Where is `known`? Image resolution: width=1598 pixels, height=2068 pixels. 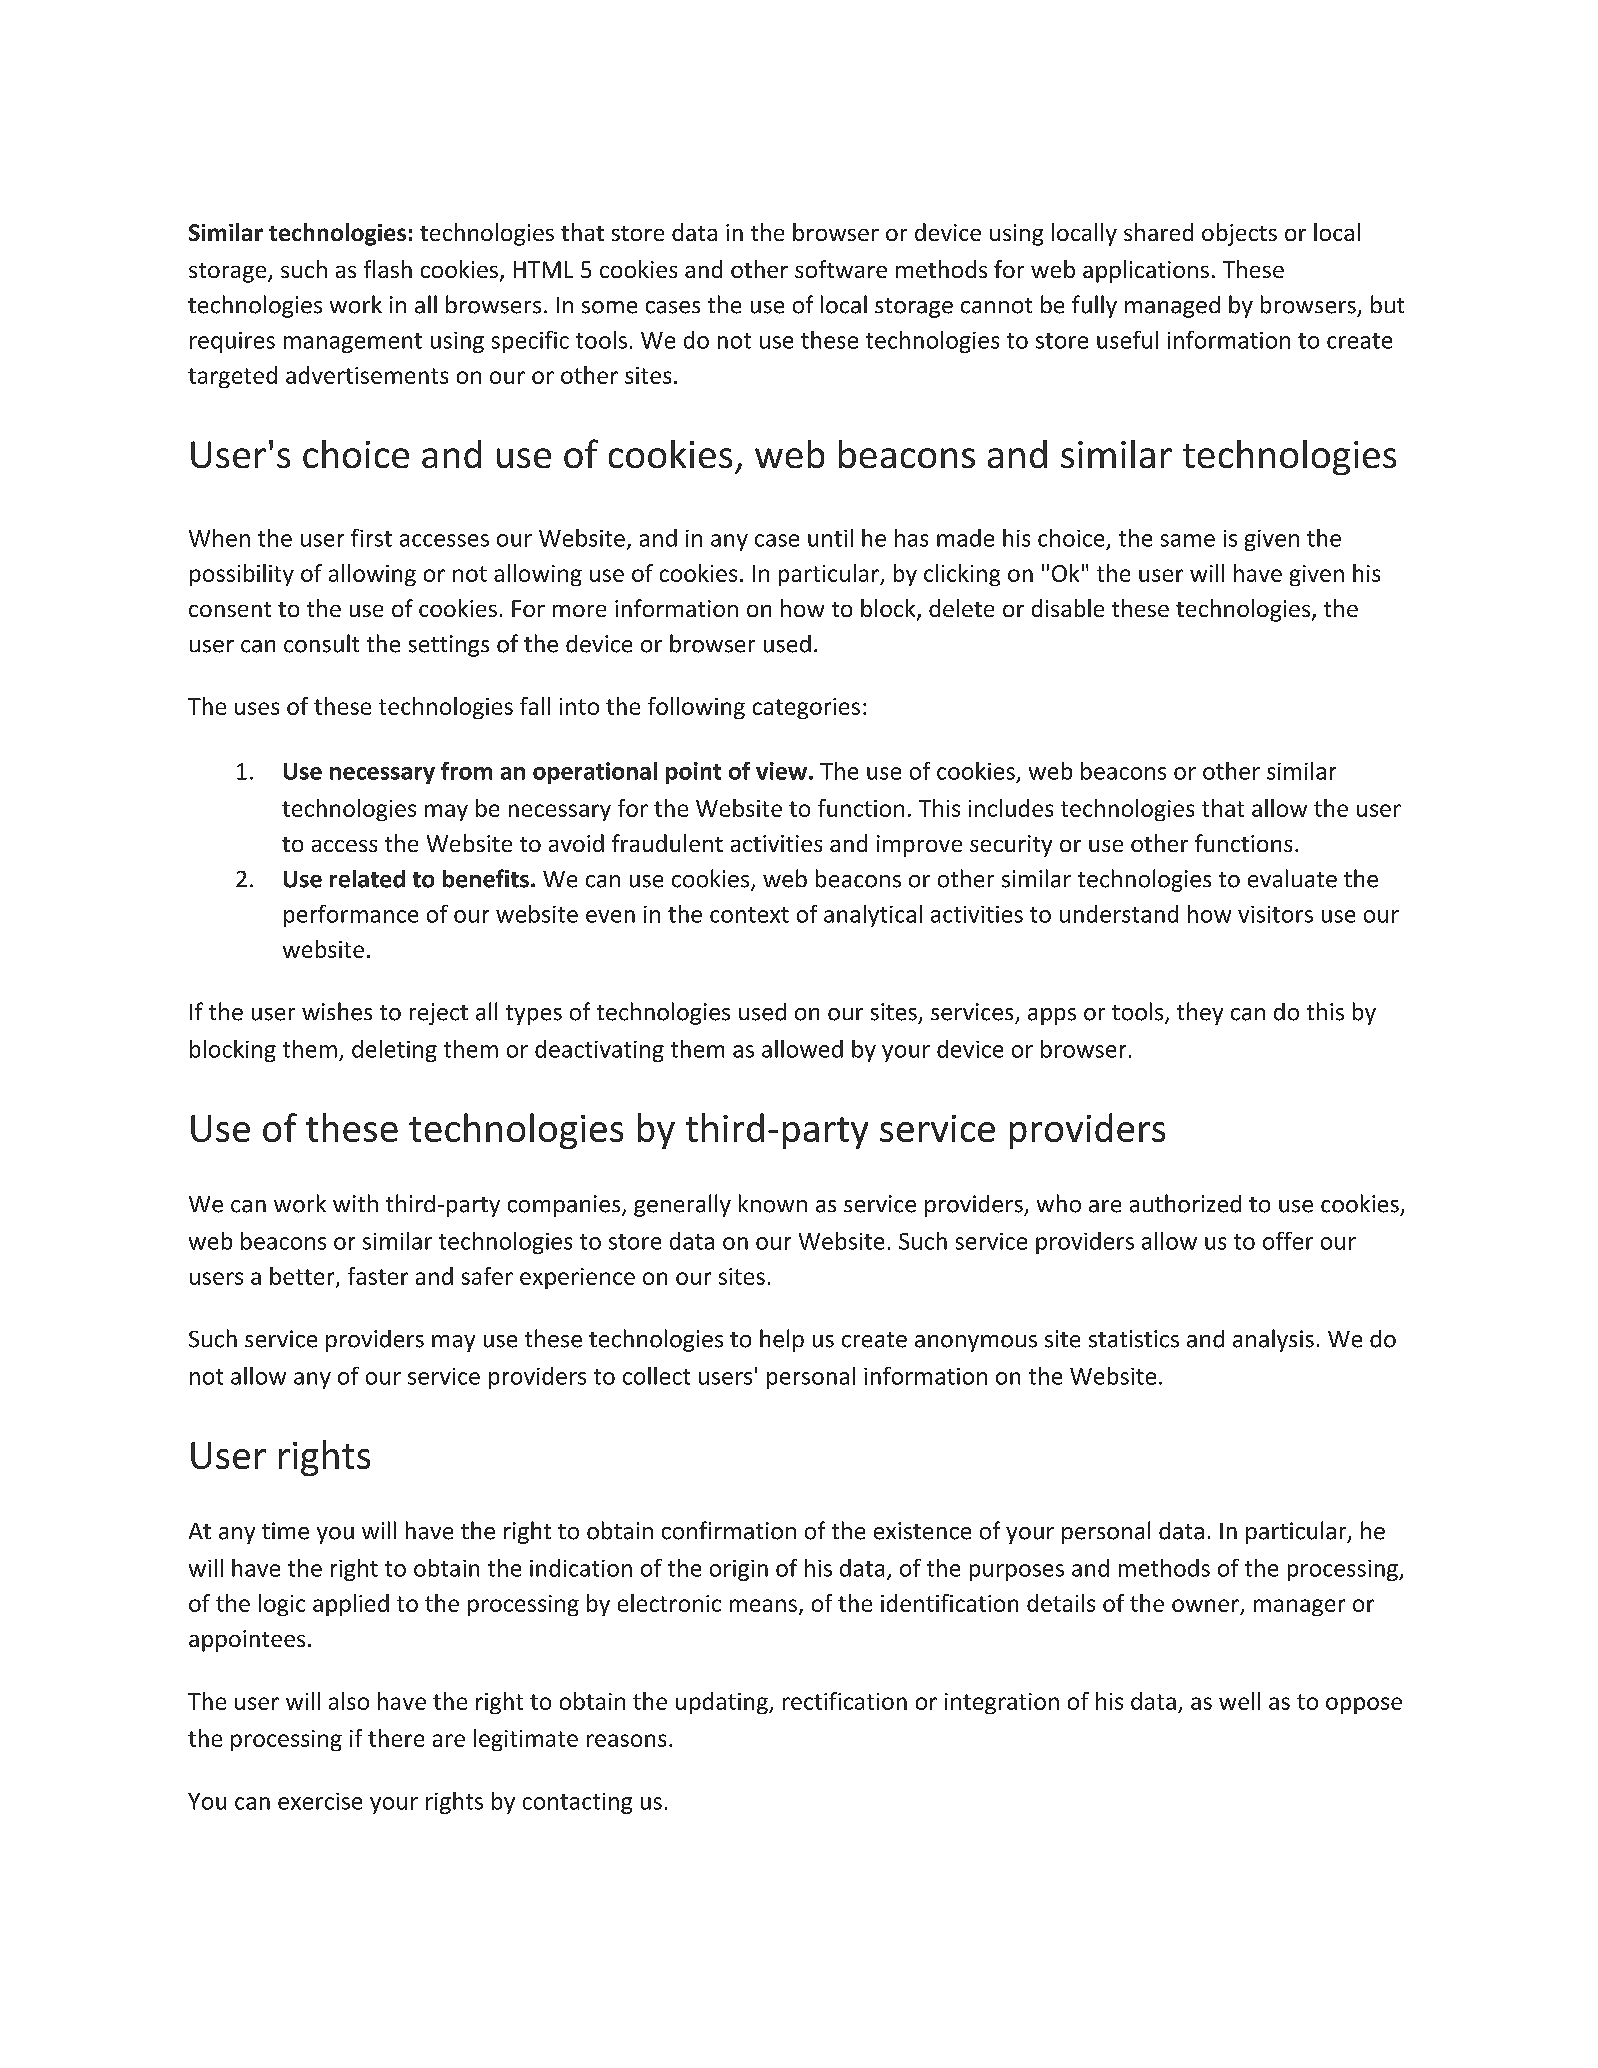 known is located at coordinates (773, 1203).
